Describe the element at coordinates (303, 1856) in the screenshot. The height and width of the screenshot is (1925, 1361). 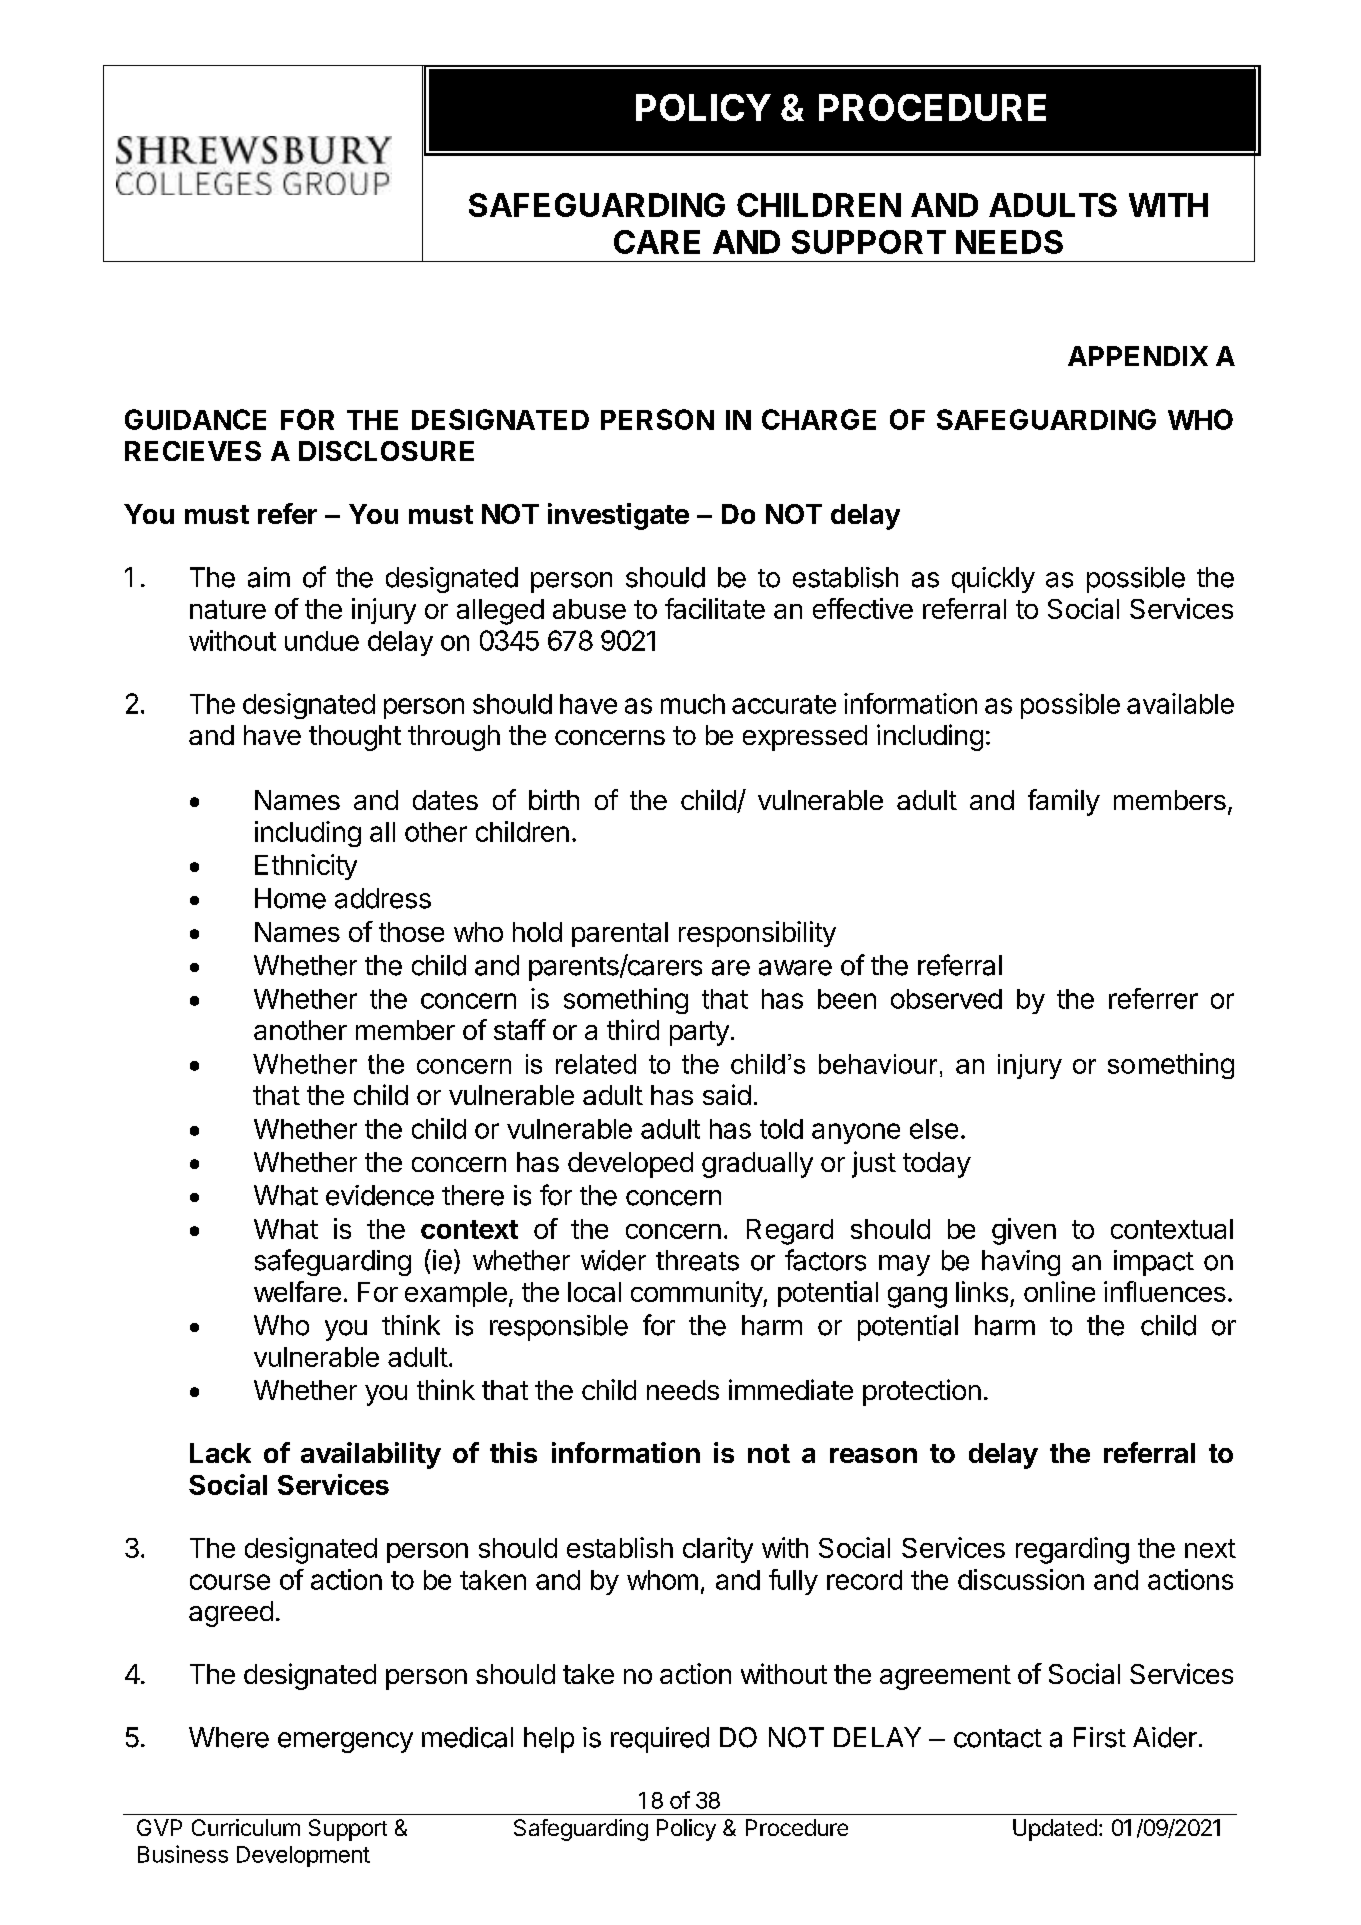
I see `Development` at that location.
